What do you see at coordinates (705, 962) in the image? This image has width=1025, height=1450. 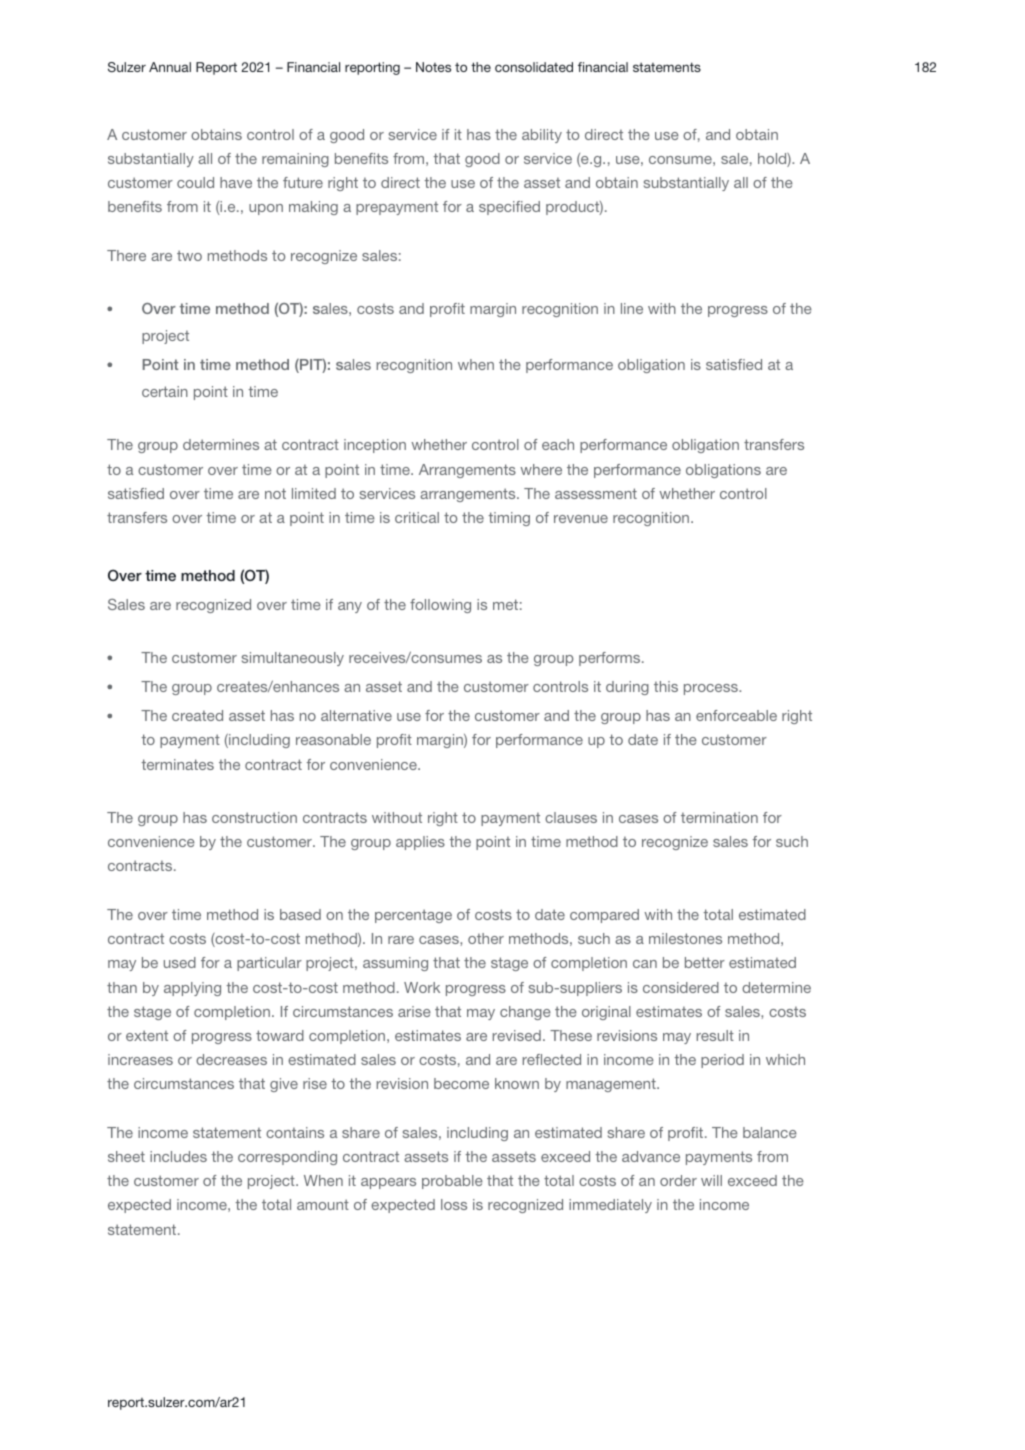 I see `better` at bounding box center [705, 962].
